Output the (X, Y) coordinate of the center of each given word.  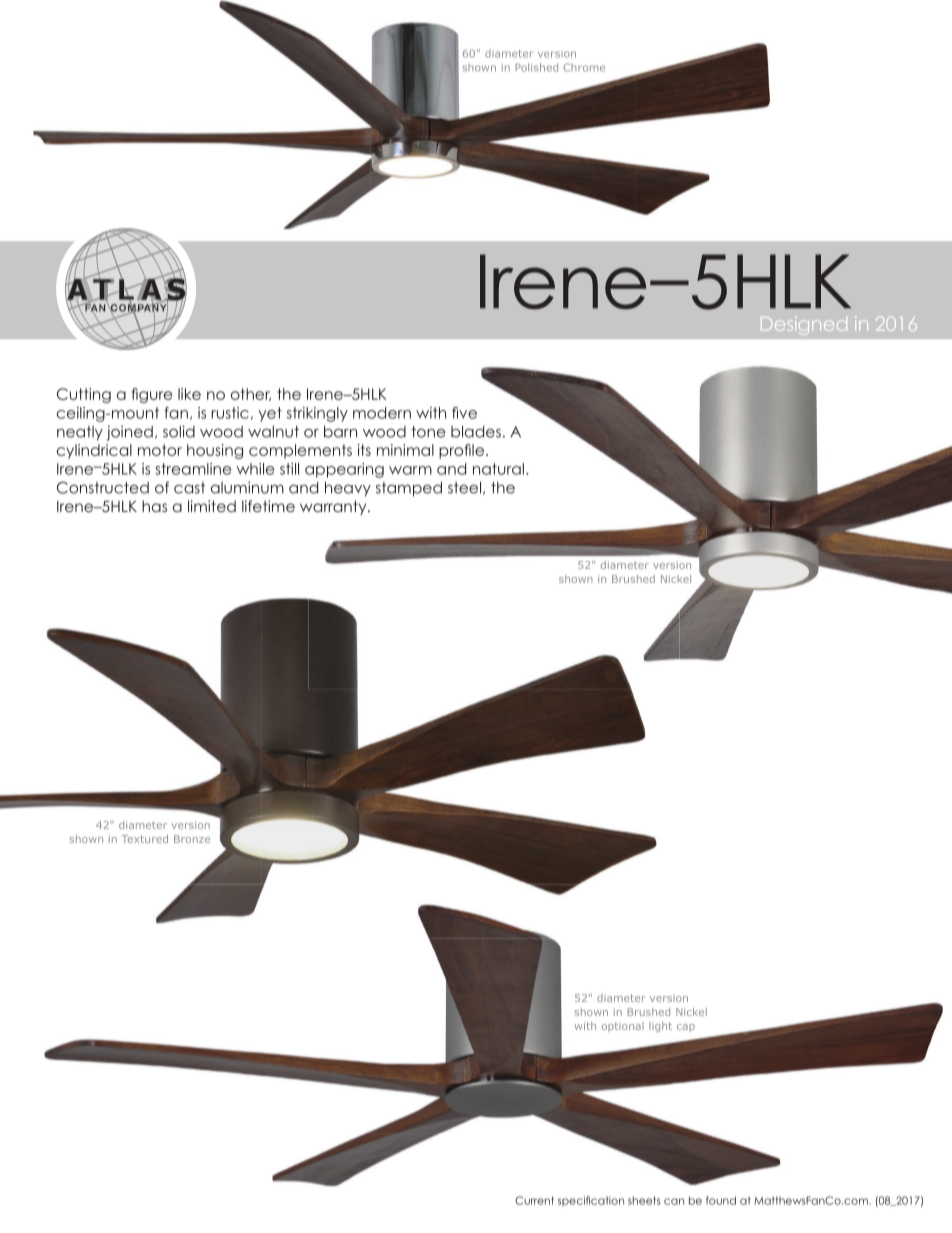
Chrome (584, 67)
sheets (644, 1200)
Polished (536, 67)
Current (534, 1200)
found (721, 1200)
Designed (804, 325)
